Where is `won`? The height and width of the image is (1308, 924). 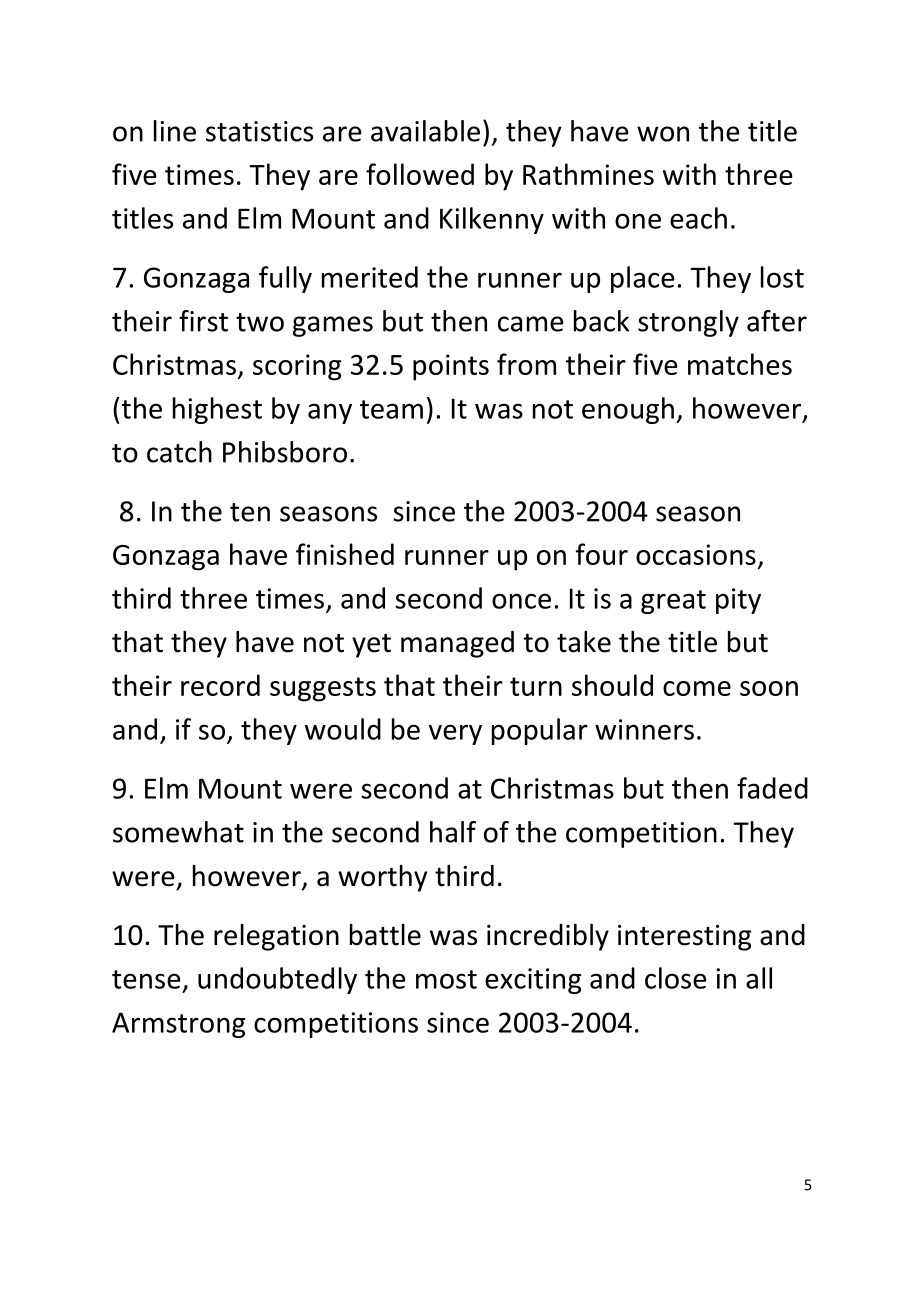 won is located at coordinates (663, 134).
